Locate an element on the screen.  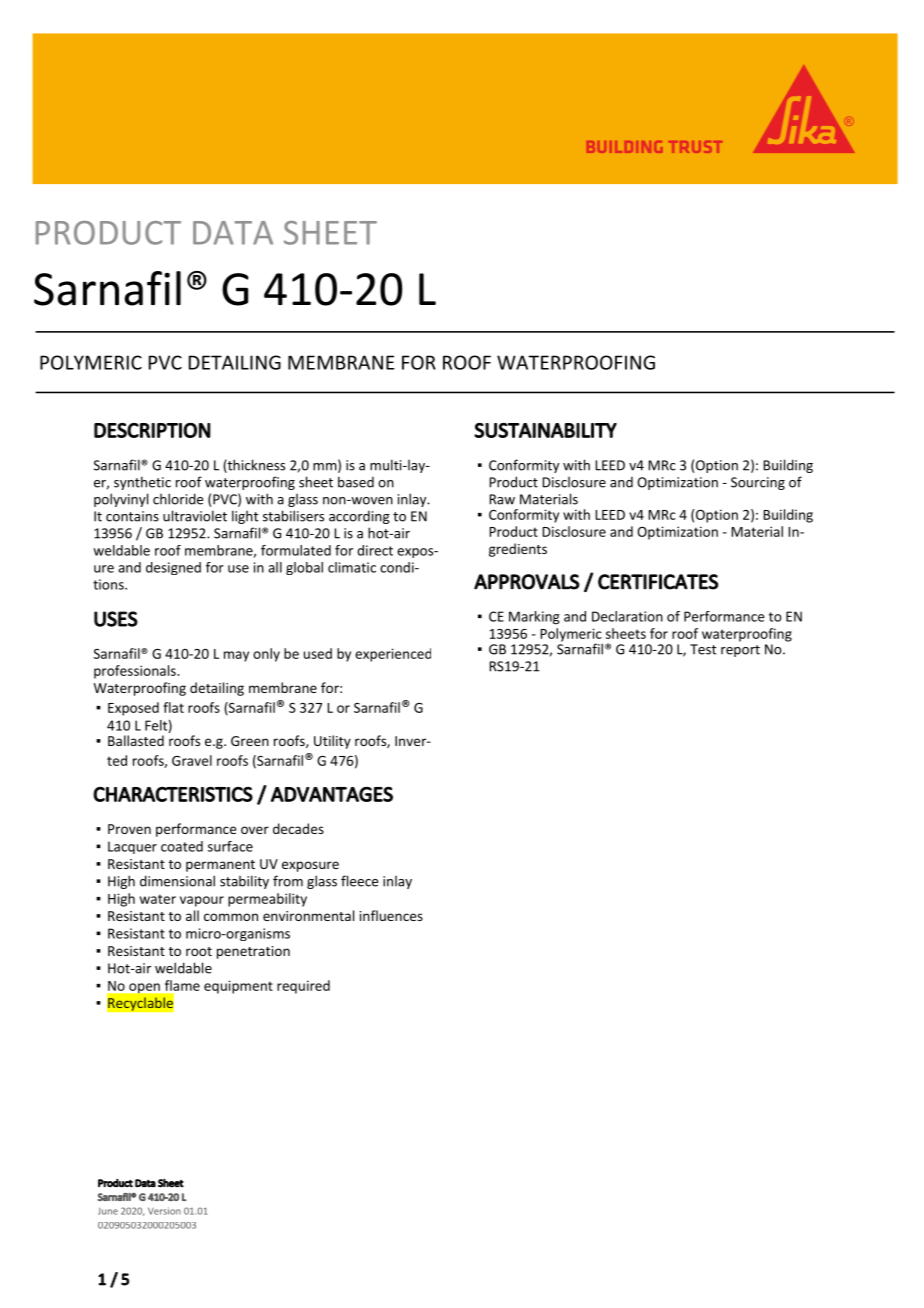
Version is located at coordinates (164, 1211).
